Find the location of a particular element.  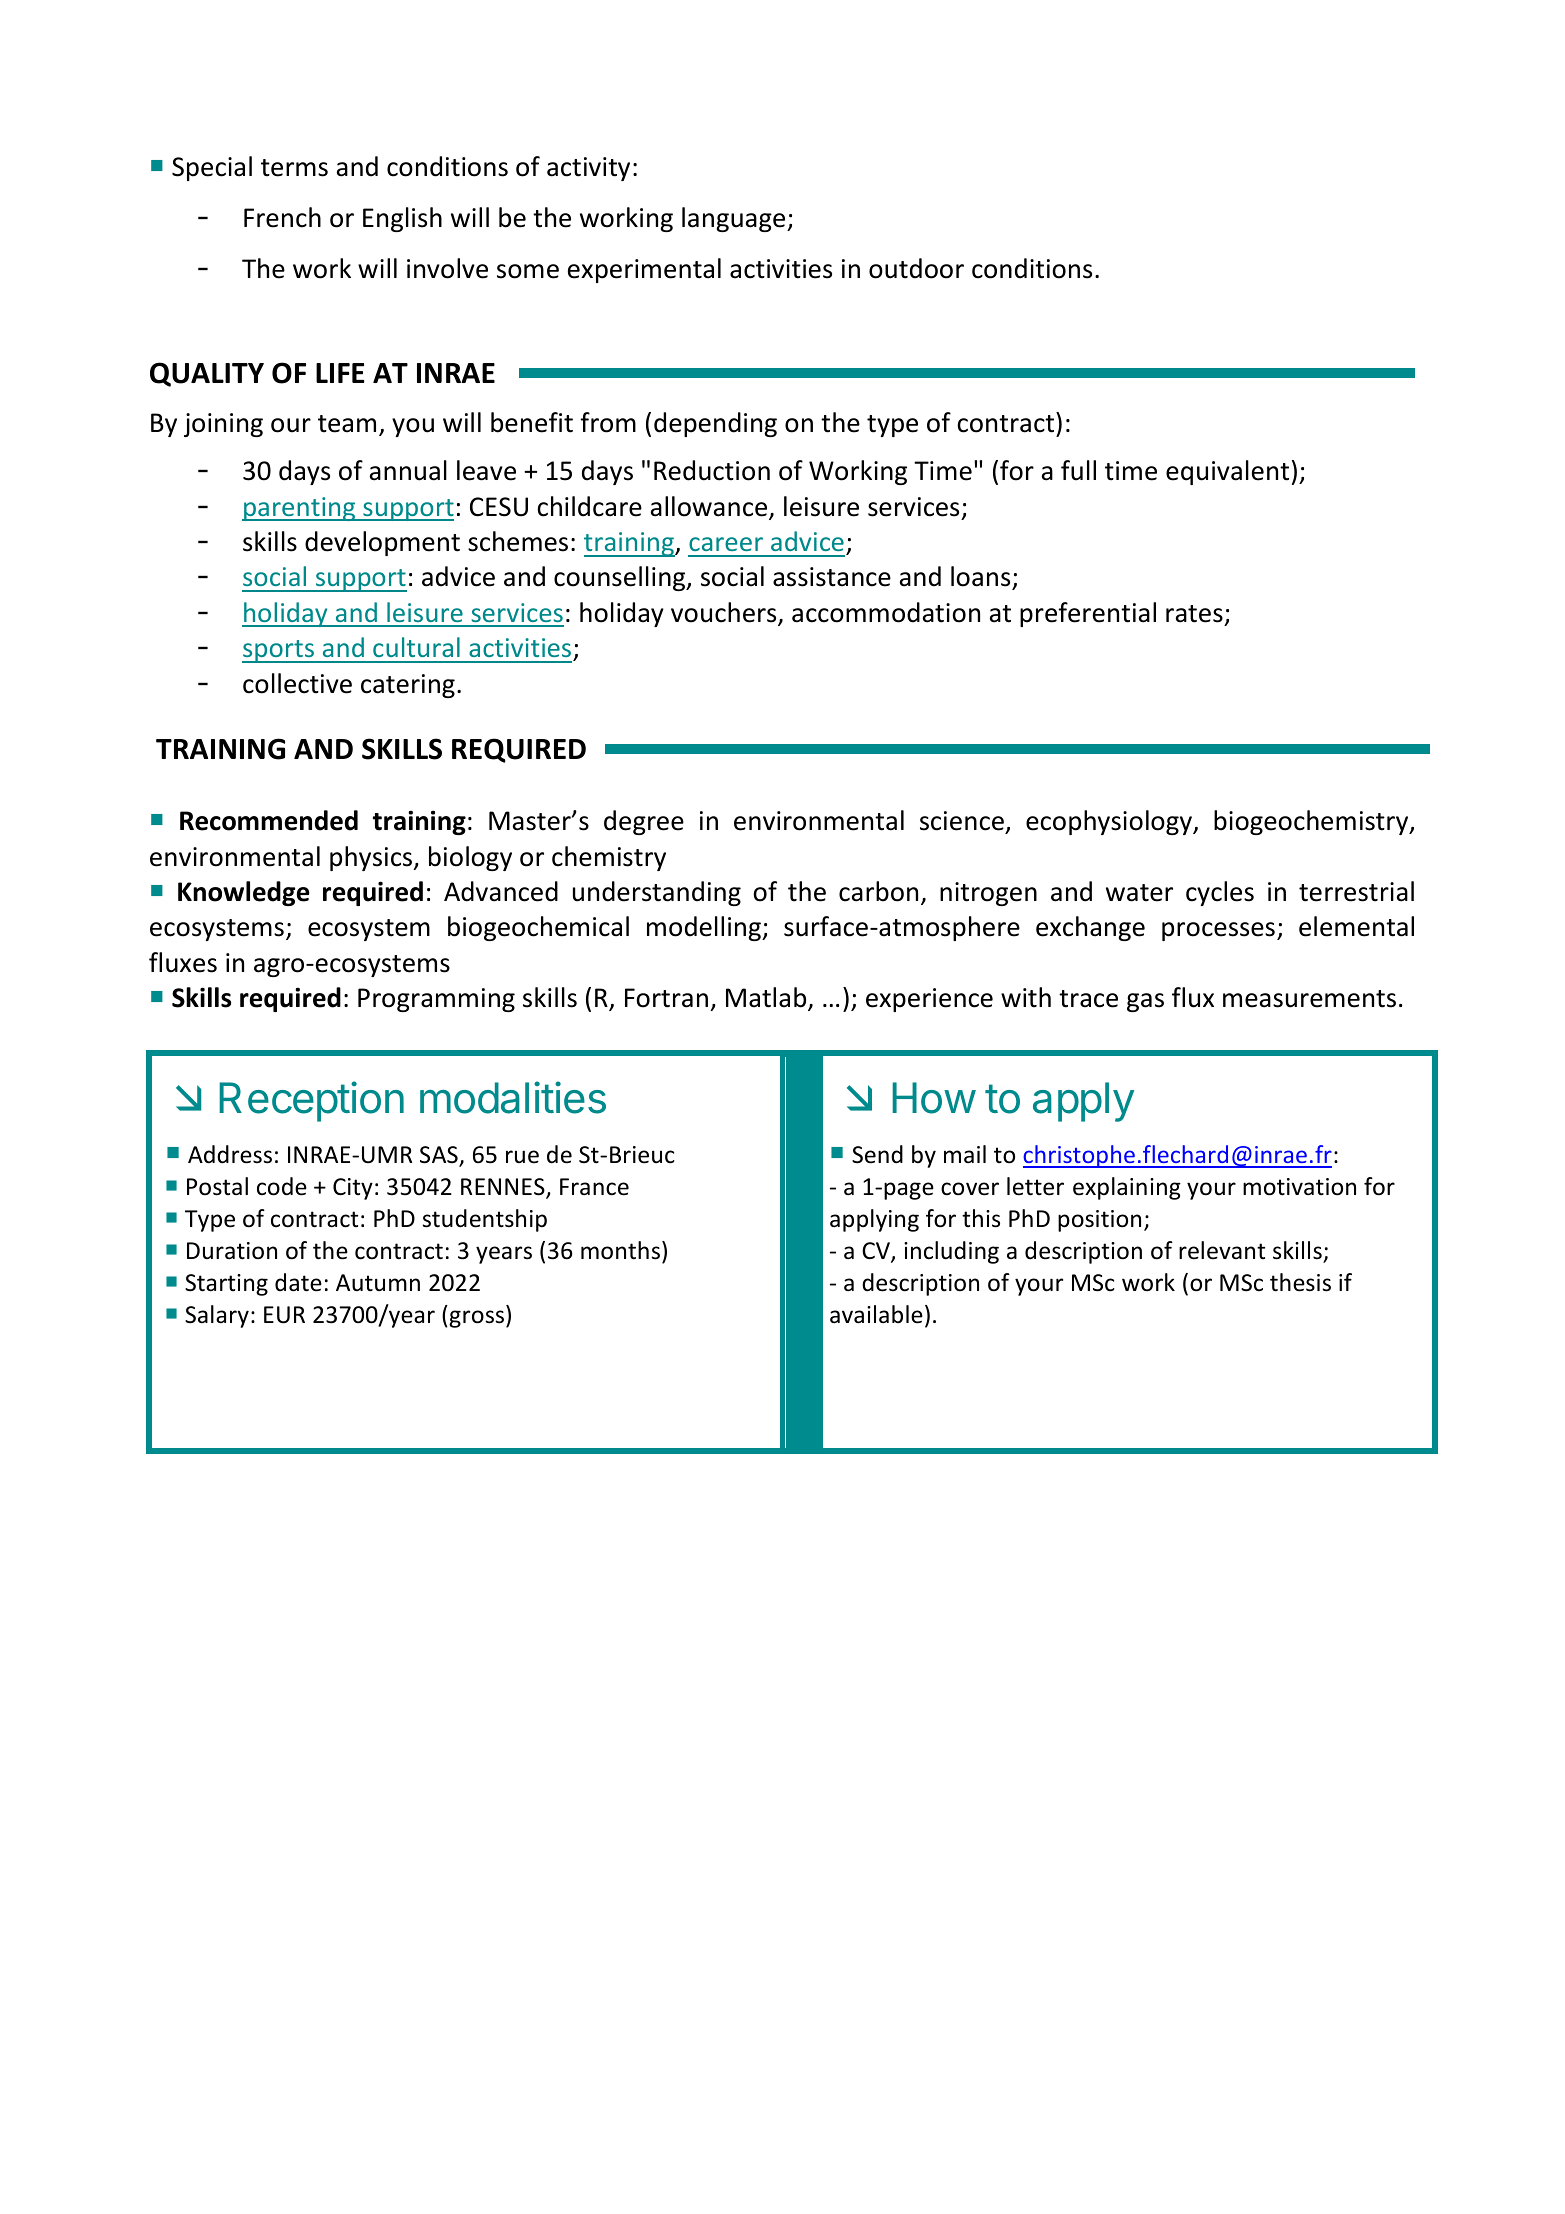

English is located at coordinates (402, 219).
